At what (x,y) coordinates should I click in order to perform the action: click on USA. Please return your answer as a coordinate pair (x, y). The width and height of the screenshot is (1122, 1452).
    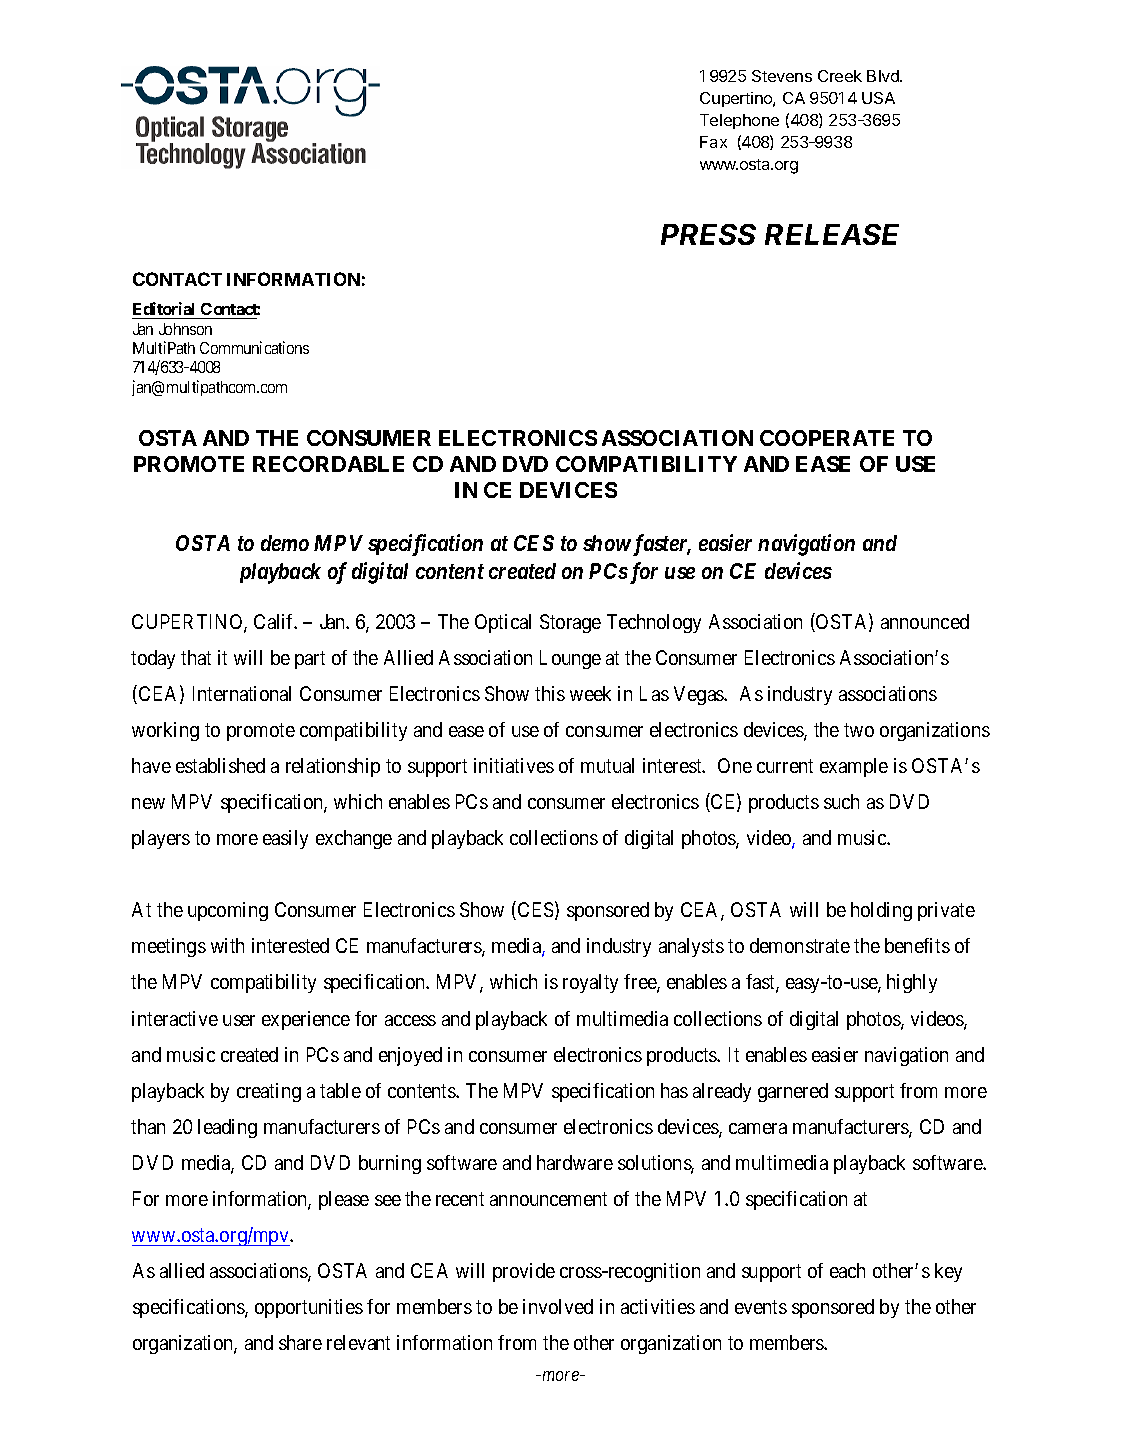
    Looking at the image, I should click on (878, 98).
